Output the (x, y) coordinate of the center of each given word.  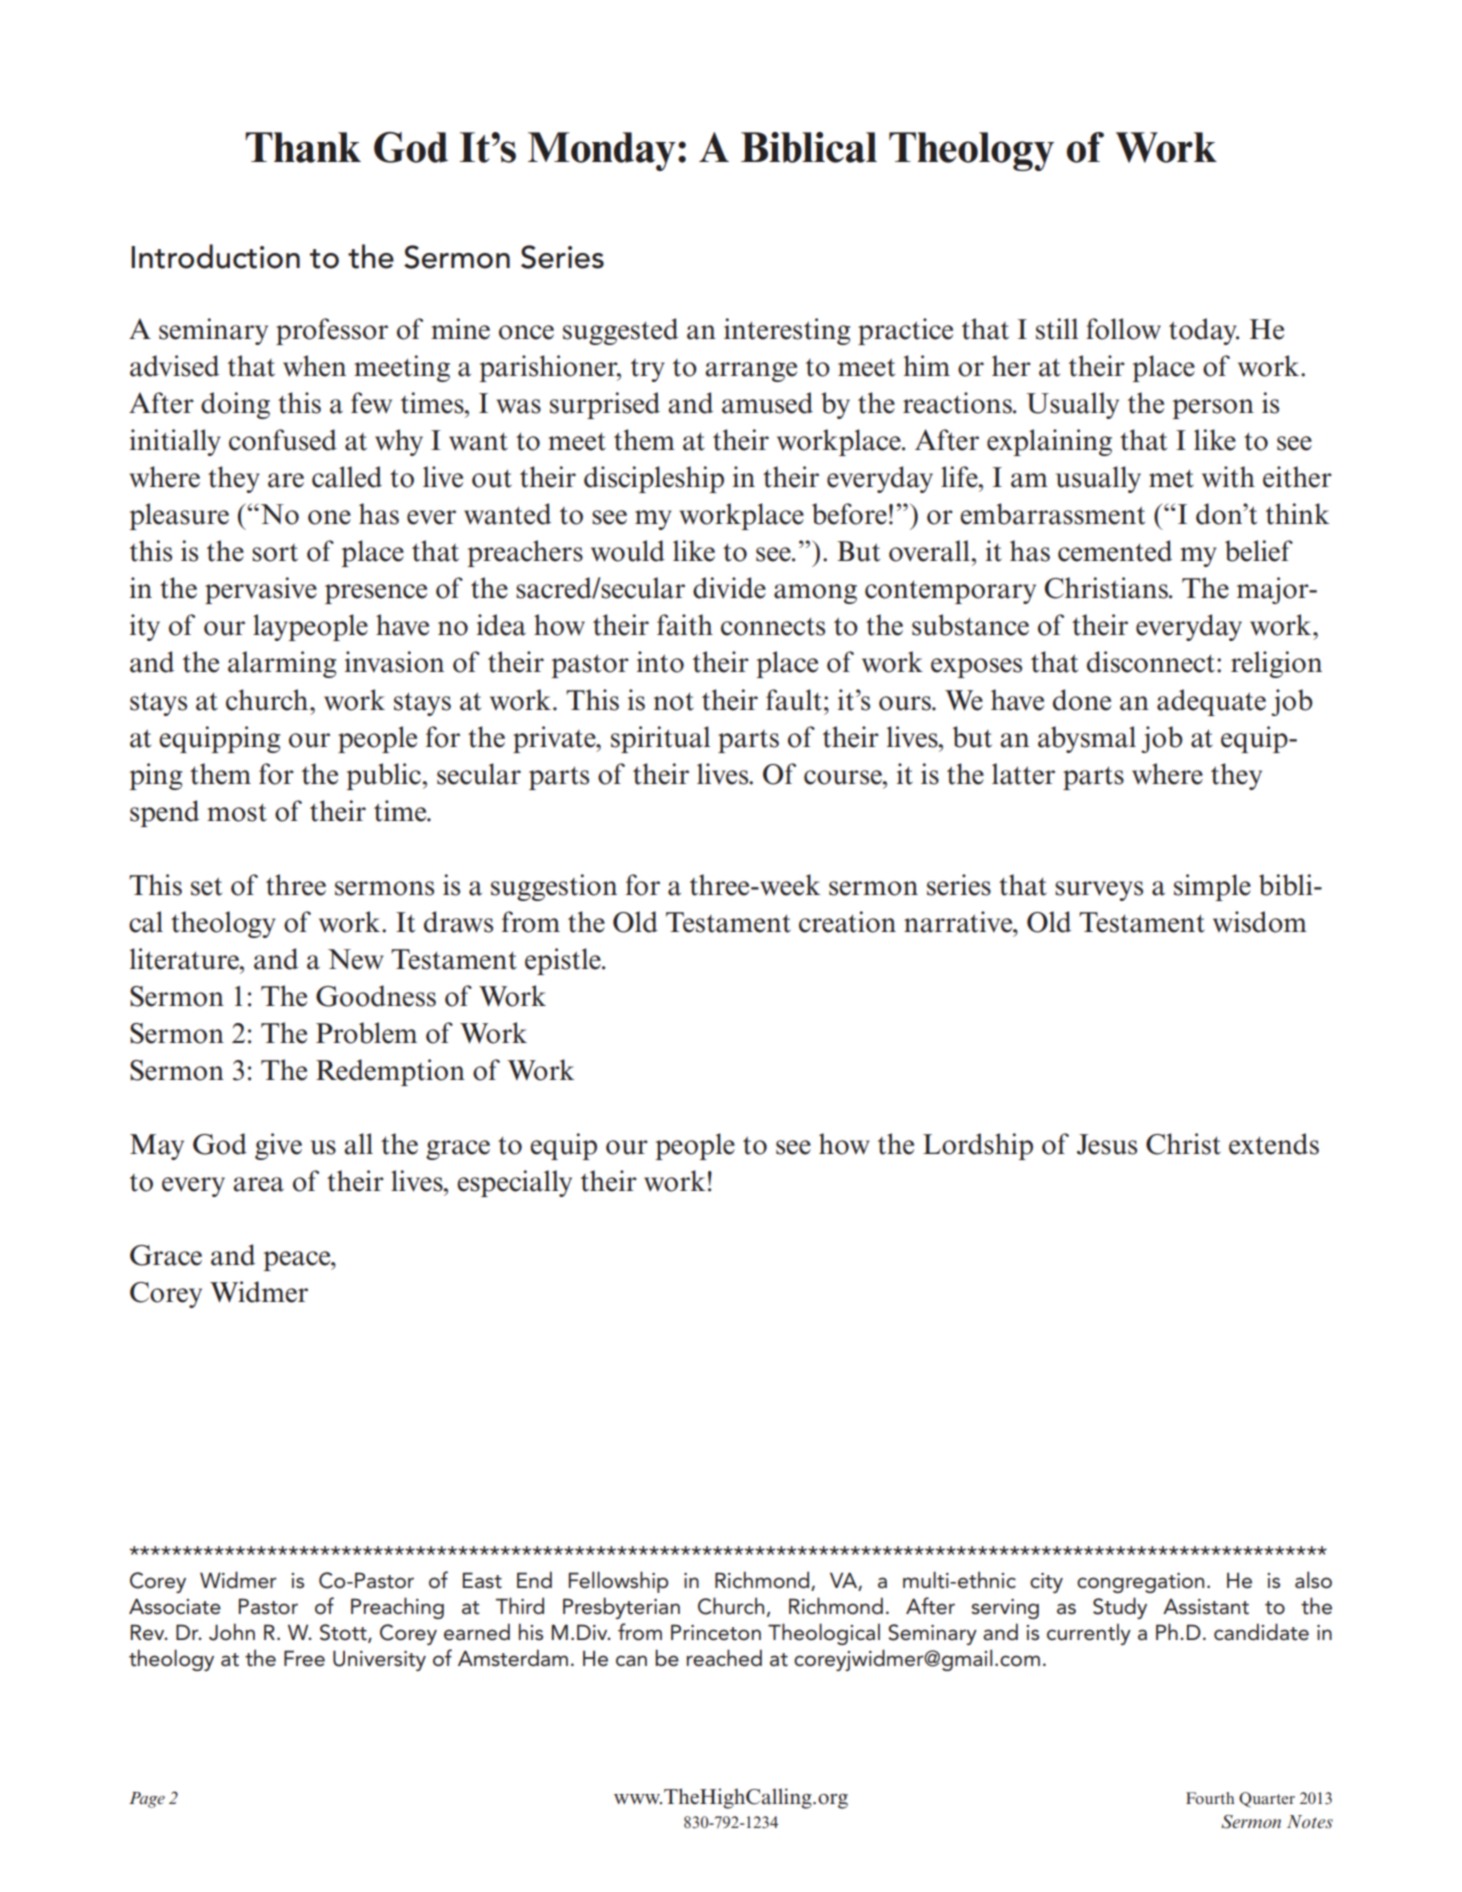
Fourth (1210, 1798)
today (1204, 331)
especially (514, 1183)
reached (724, 1658)
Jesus (1107, 1144)
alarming (282, 664)
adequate (1211, 702)
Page (147, 1800)
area (258, 1184)
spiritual (660, 739)
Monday (602, 151)
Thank (303, 147)
